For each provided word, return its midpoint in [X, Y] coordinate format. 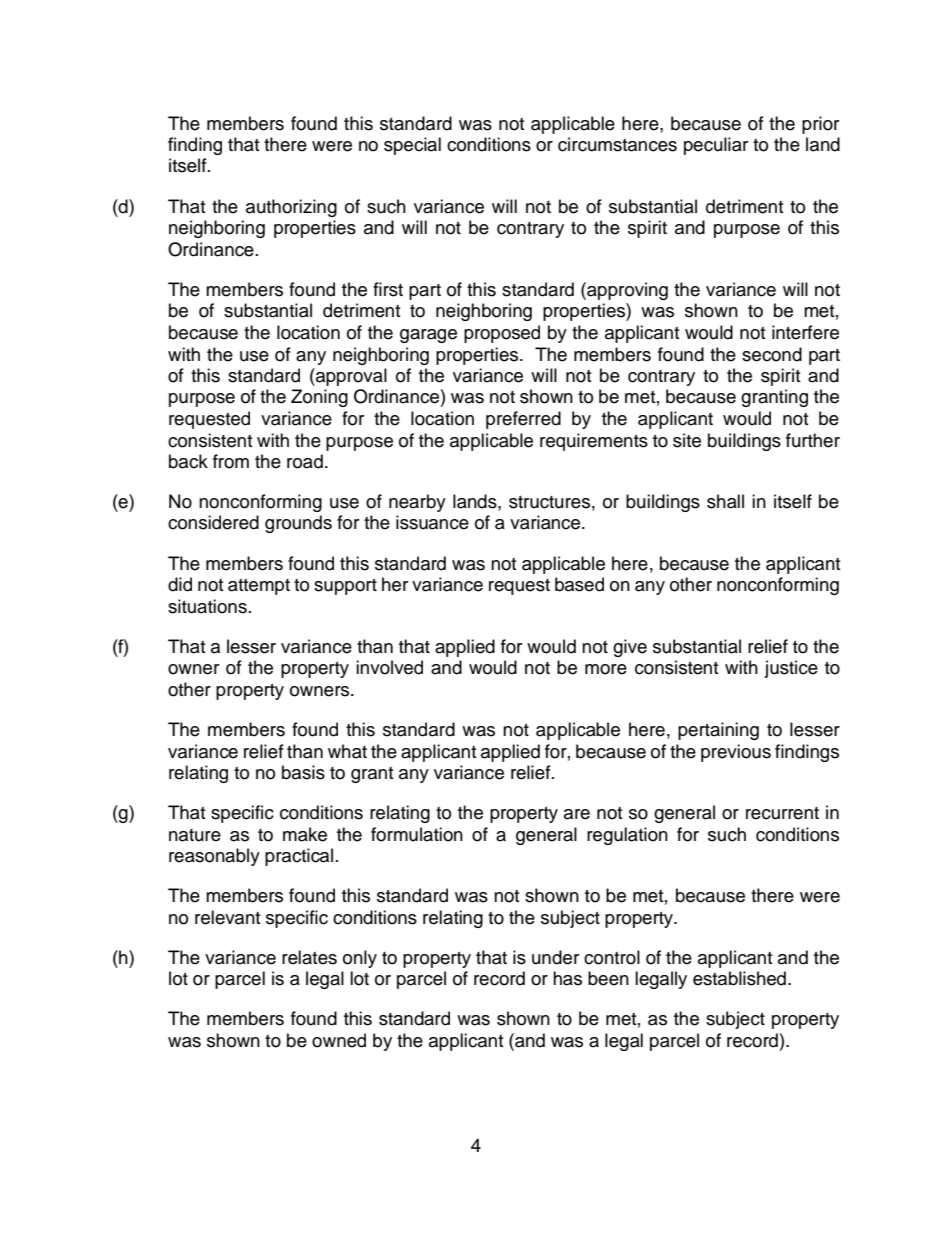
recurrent [782, 813]
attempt [259, 587]
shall [725, 501]
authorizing [291, 208]
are [577, 814]
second [772, 354]
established [739, 978]
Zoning [319, 398]
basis [303, 772]
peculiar [716, 146]
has [567, 978]
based [579, 584]
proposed [502, 334]
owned [339, 1040]
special [412, 146]
